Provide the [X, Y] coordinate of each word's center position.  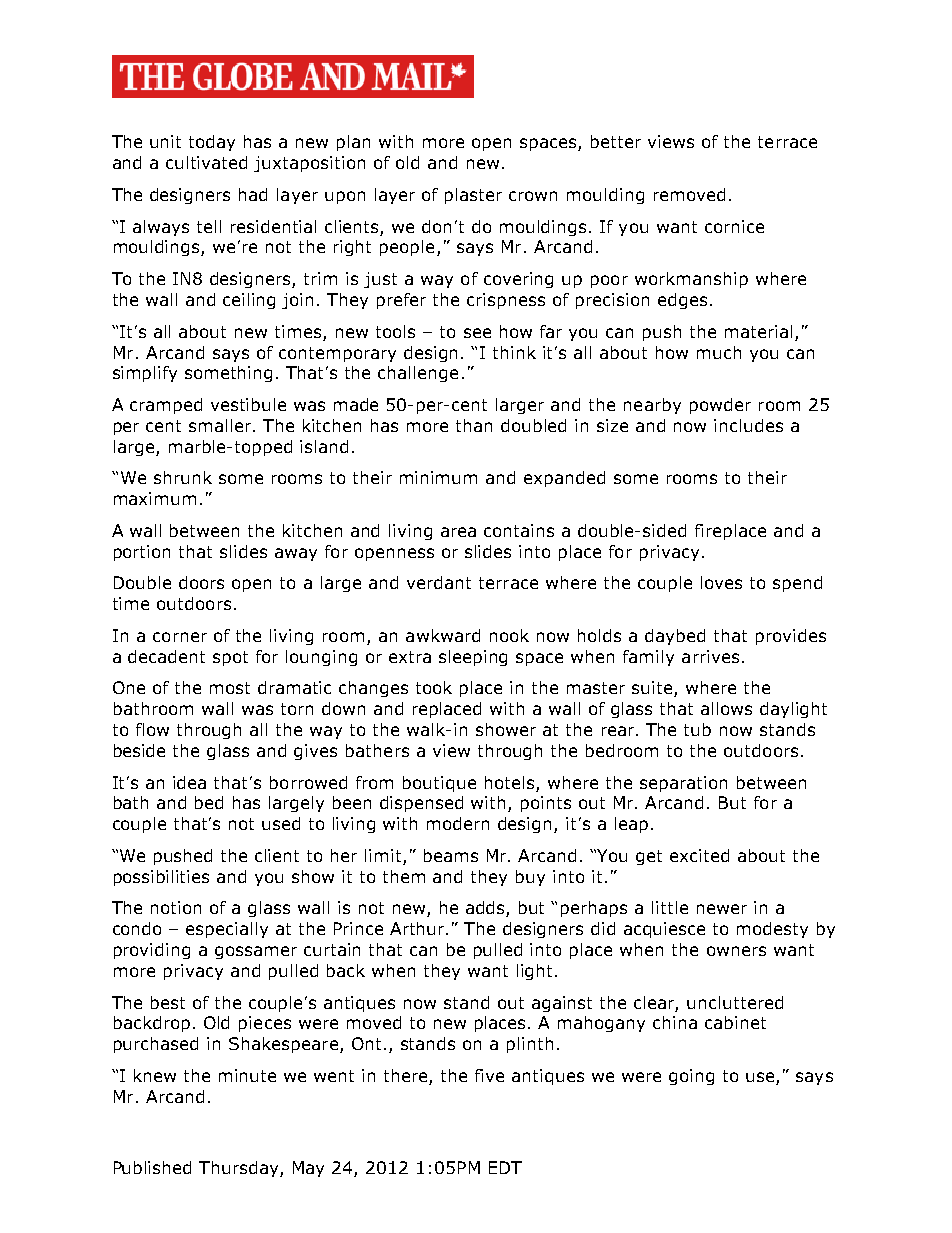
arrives [710, 656]
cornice [734, 226]
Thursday [240, 1169]
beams [451, 855]
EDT [505, 1167]
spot [230, 658]
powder [720, 406]
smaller [221, 425]
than [474, 425]
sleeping [473, 658]
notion [176, 907]
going [691, 1077]
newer [722, 909]
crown [533, 196]
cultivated [206, 162]
